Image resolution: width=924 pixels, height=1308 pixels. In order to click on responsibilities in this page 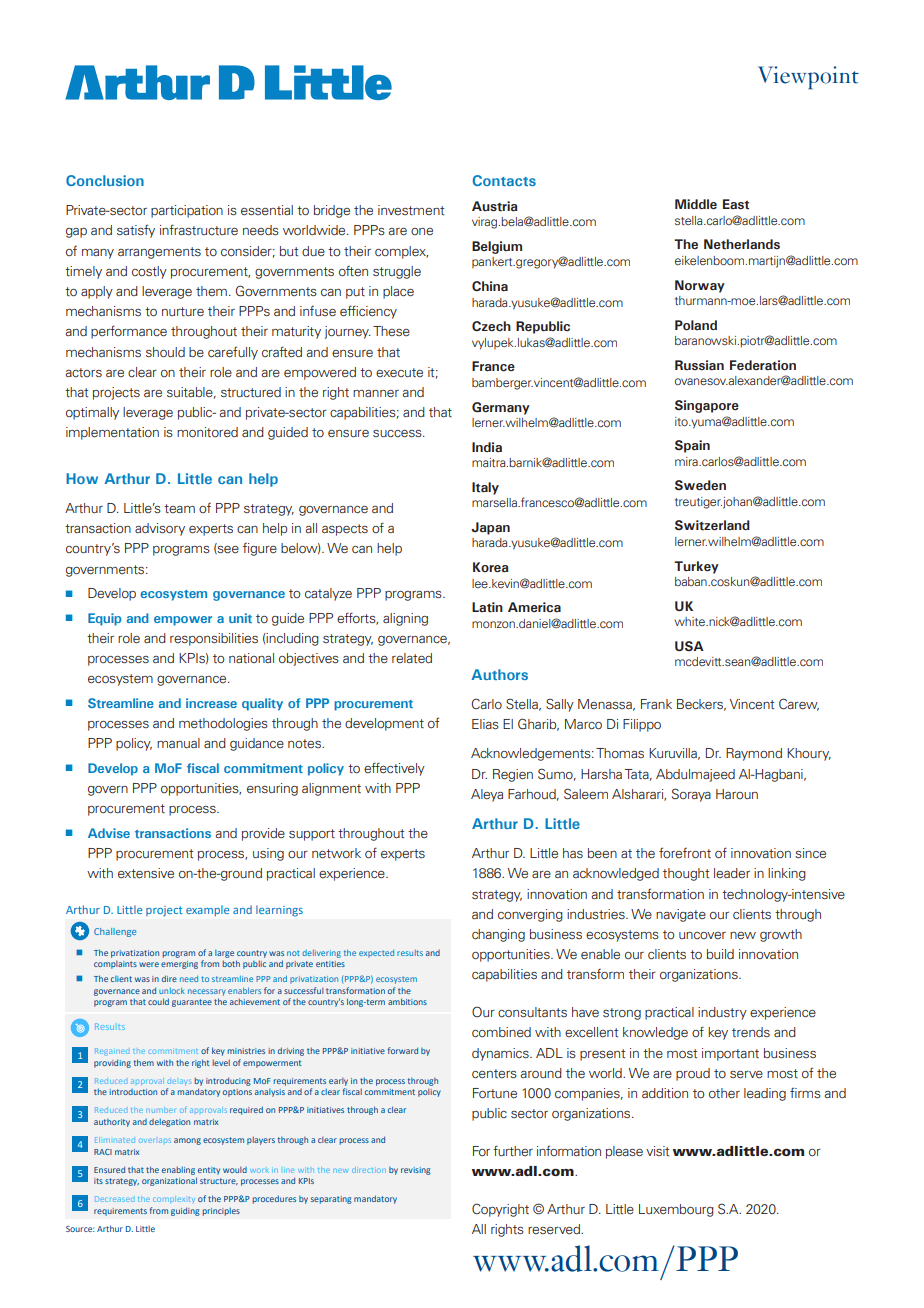, I will do `click(214, 639)`.
